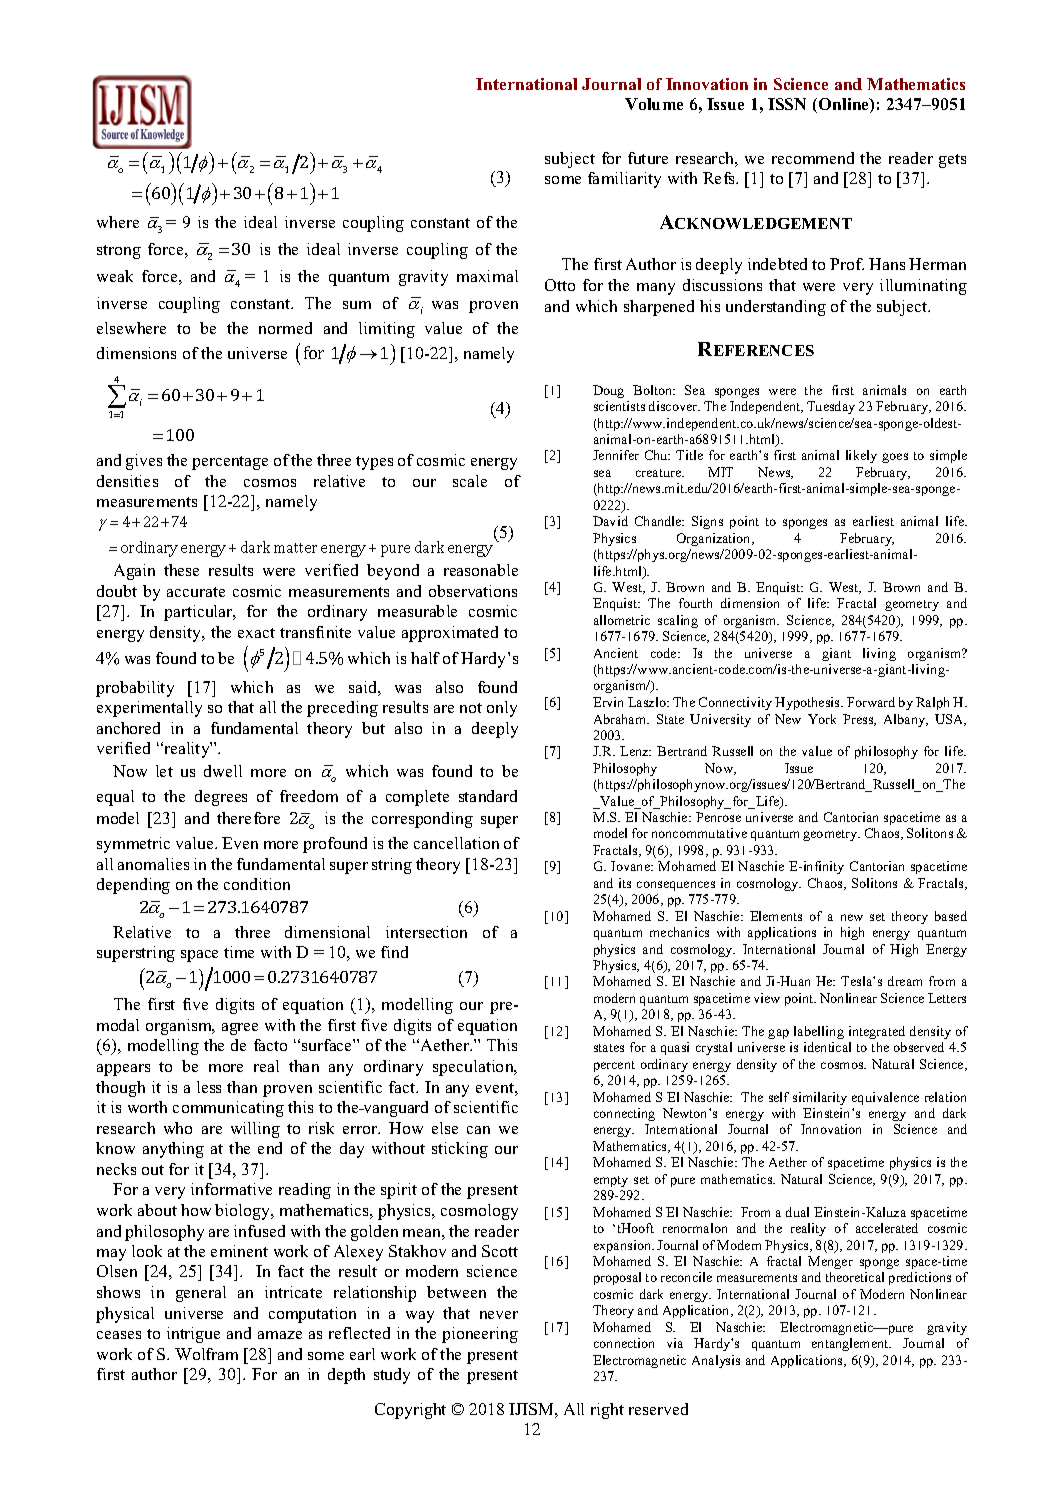 This screenshot has width=1064, height=1504. I want to click on recommend, so click(813, 158).
